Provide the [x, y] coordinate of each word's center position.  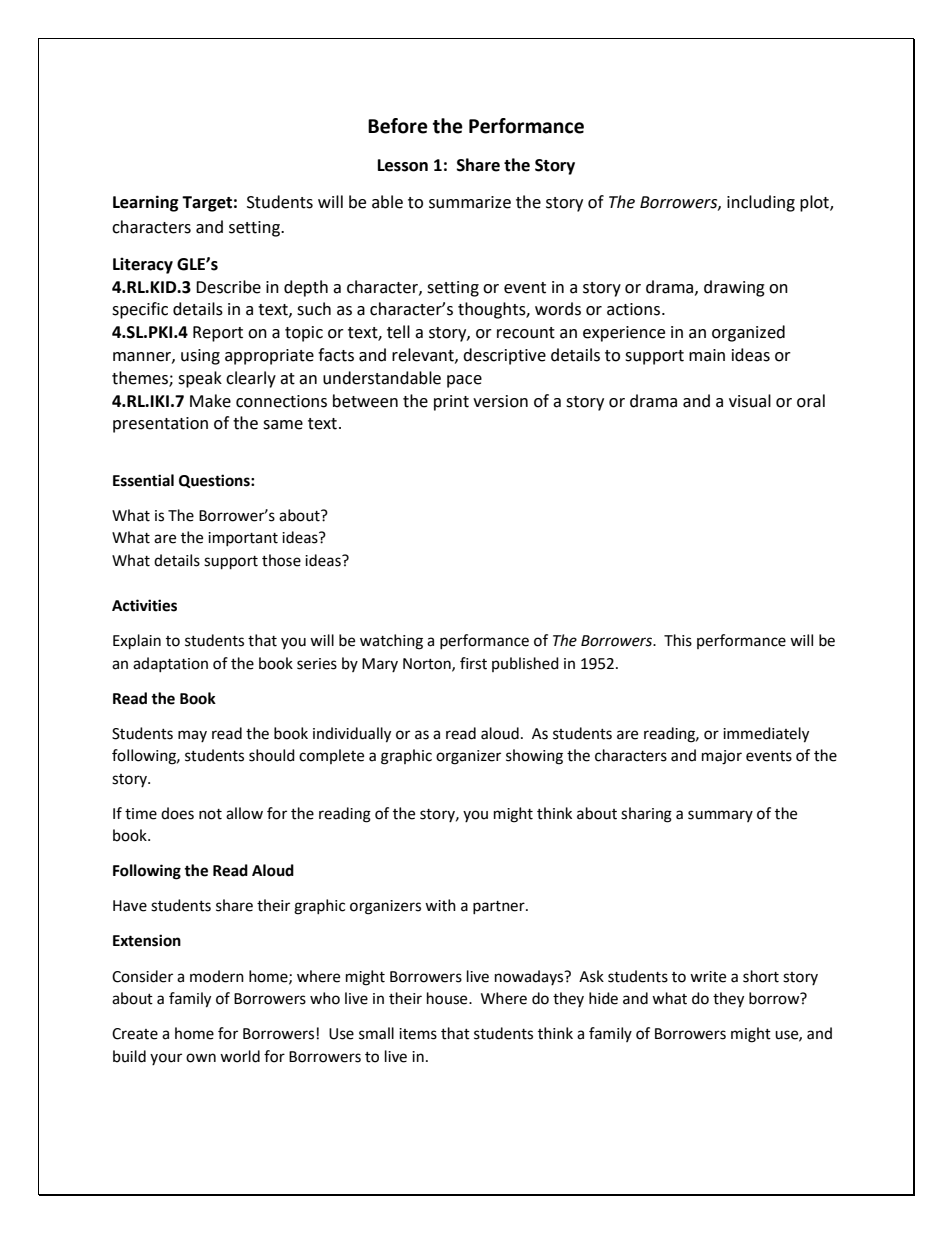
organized [748, 333]
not [210, 814]
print [451, 403]
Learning [146, 203]
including [761, 203]
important [243, 539]
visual [750, 401]
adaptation [170, 664]
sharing [646, 815]
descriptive [504, 356]
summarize [470, 202]
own [201, 1058]
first [473, 663]
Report [218, 334]
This [678, 640]
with [440, 905]
